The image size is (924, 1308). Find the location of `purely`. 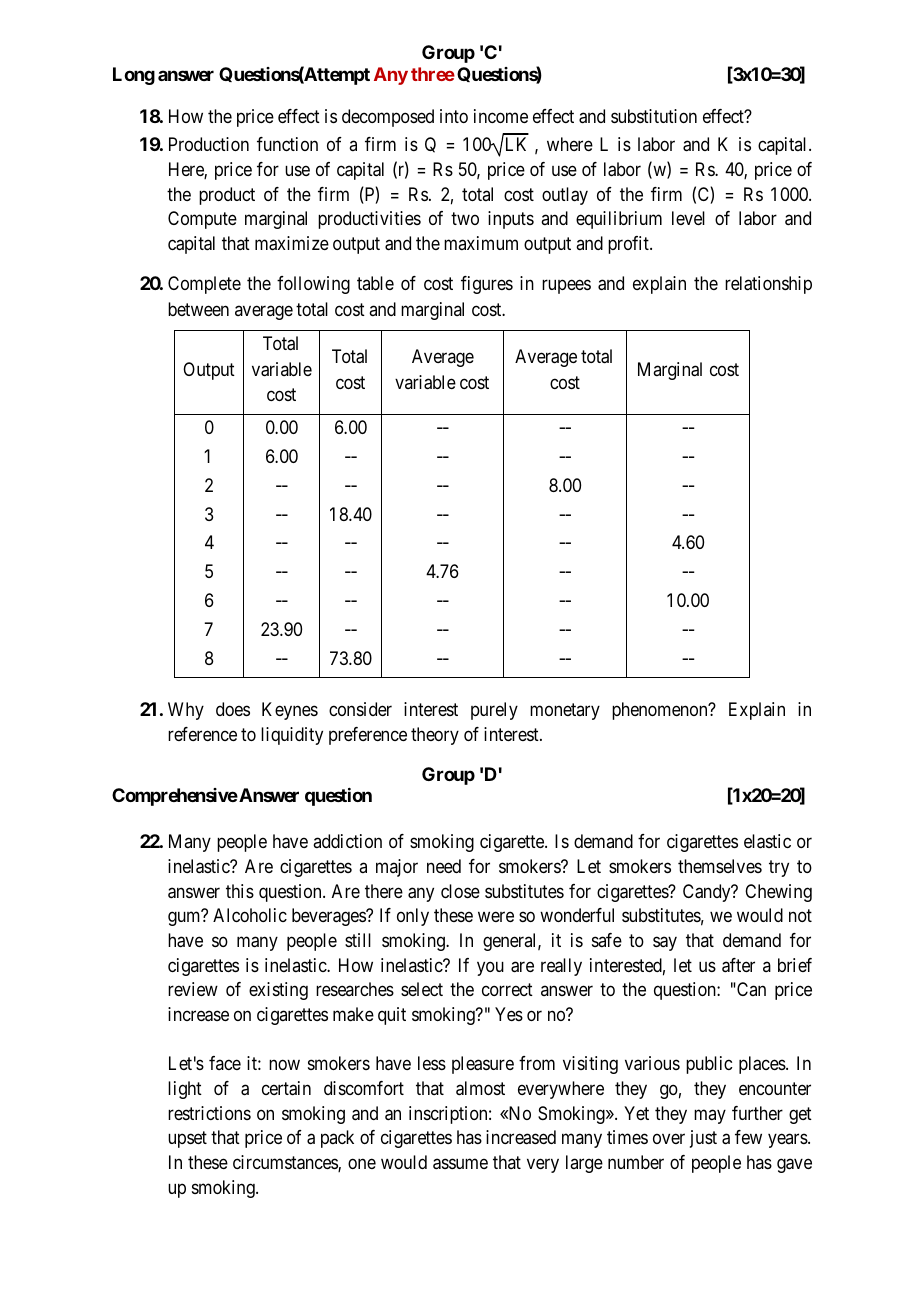

purely is located at coordinates (494, 711).
